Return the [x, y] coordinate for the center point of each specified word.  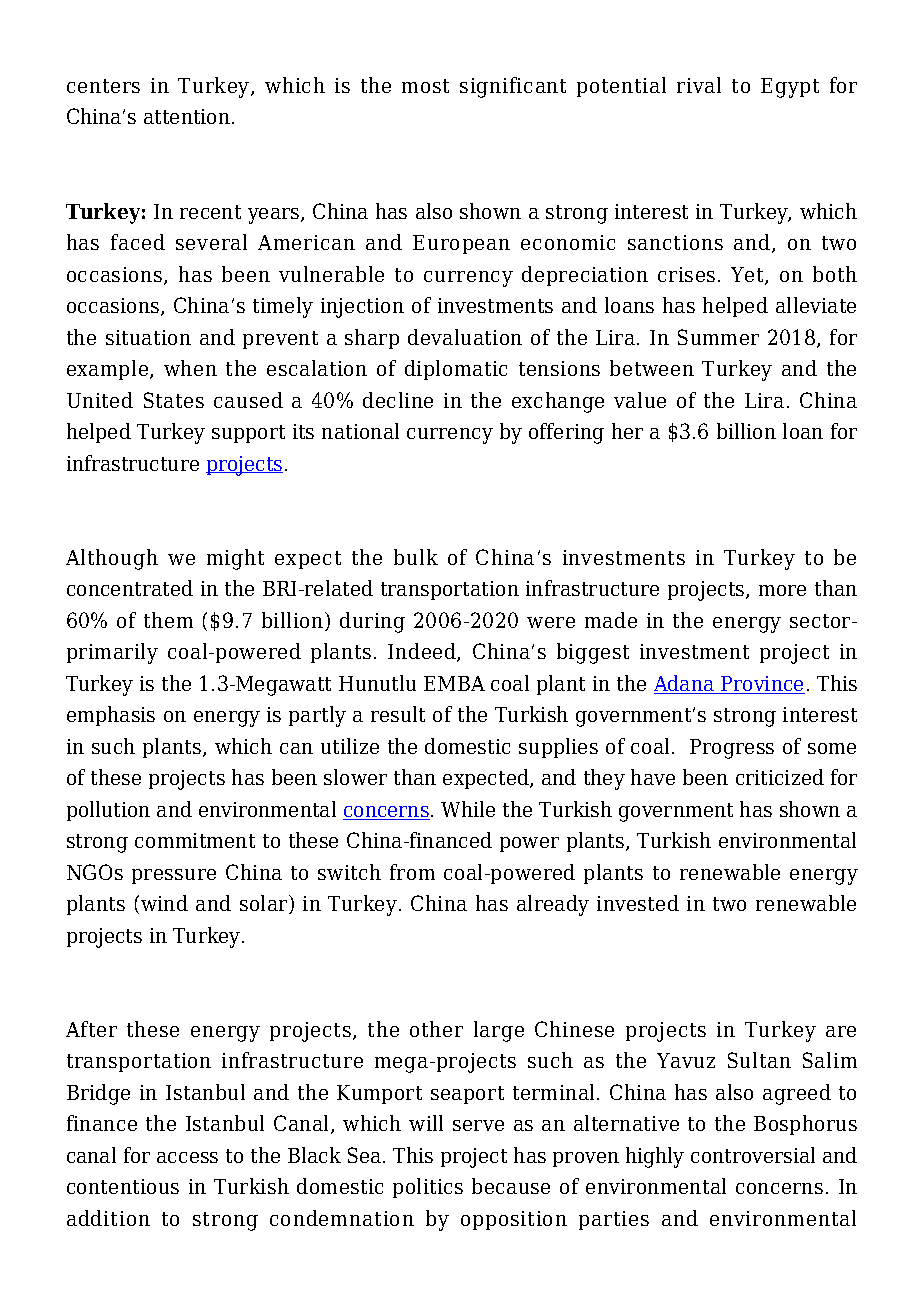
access [187, 1157]
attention [187, 116]
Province [762, 685]
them [168, 620]
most [425, 86]
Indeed [423, 652]
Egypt [790, 88]
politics [428, 1188]
